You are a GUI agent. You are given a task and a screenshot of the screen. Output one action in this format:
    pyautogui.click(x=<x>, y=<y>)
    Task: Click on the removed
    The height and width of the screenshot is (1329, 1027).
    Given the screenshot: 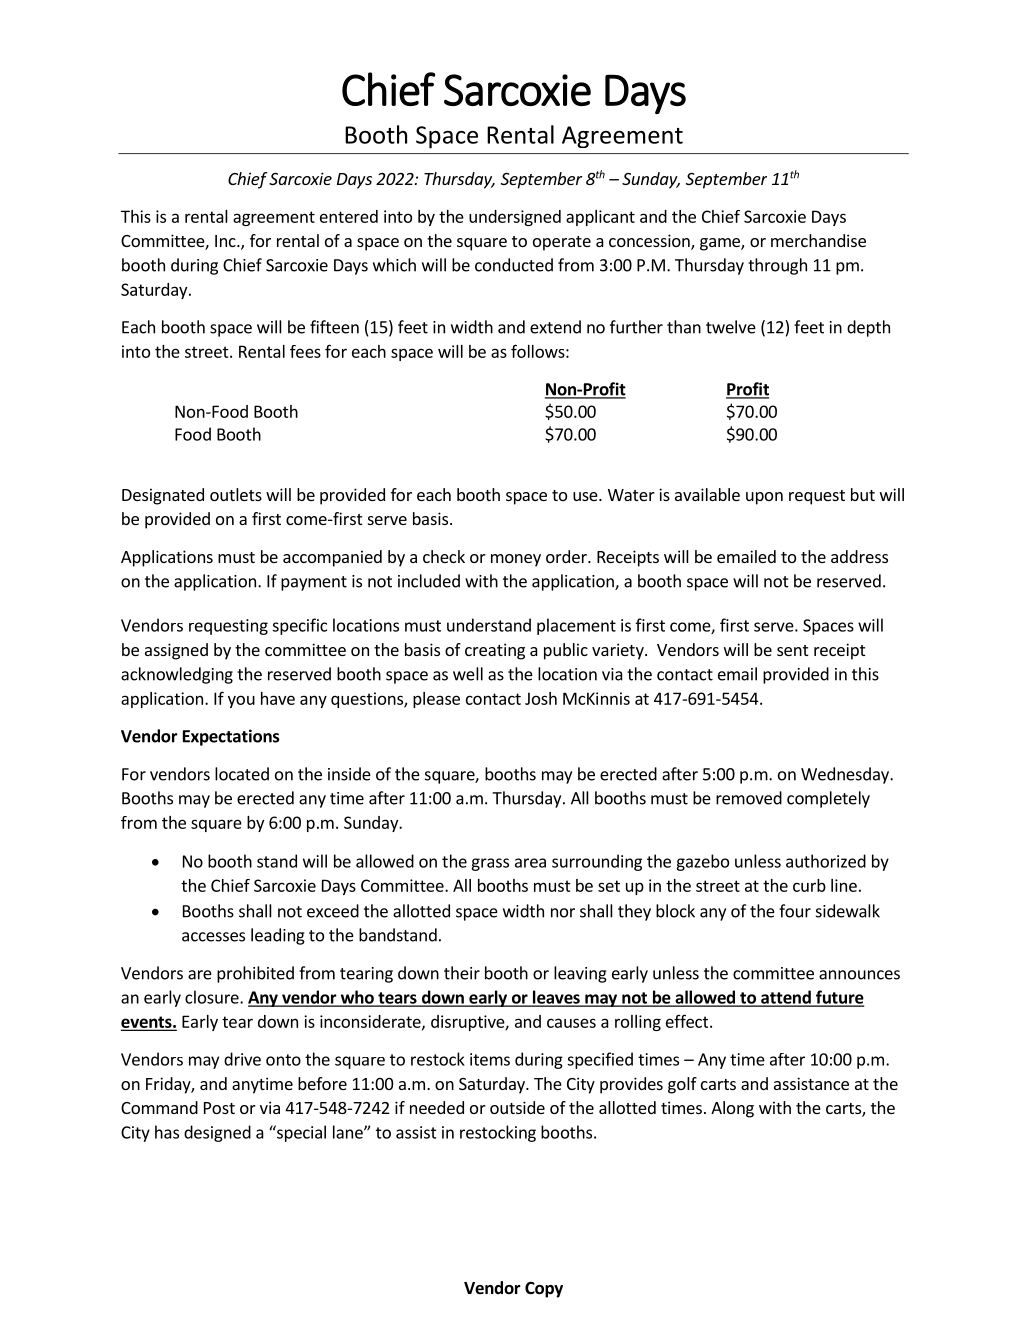 What is the action you would take?
    pyautogui.click(x=749, y=798)
